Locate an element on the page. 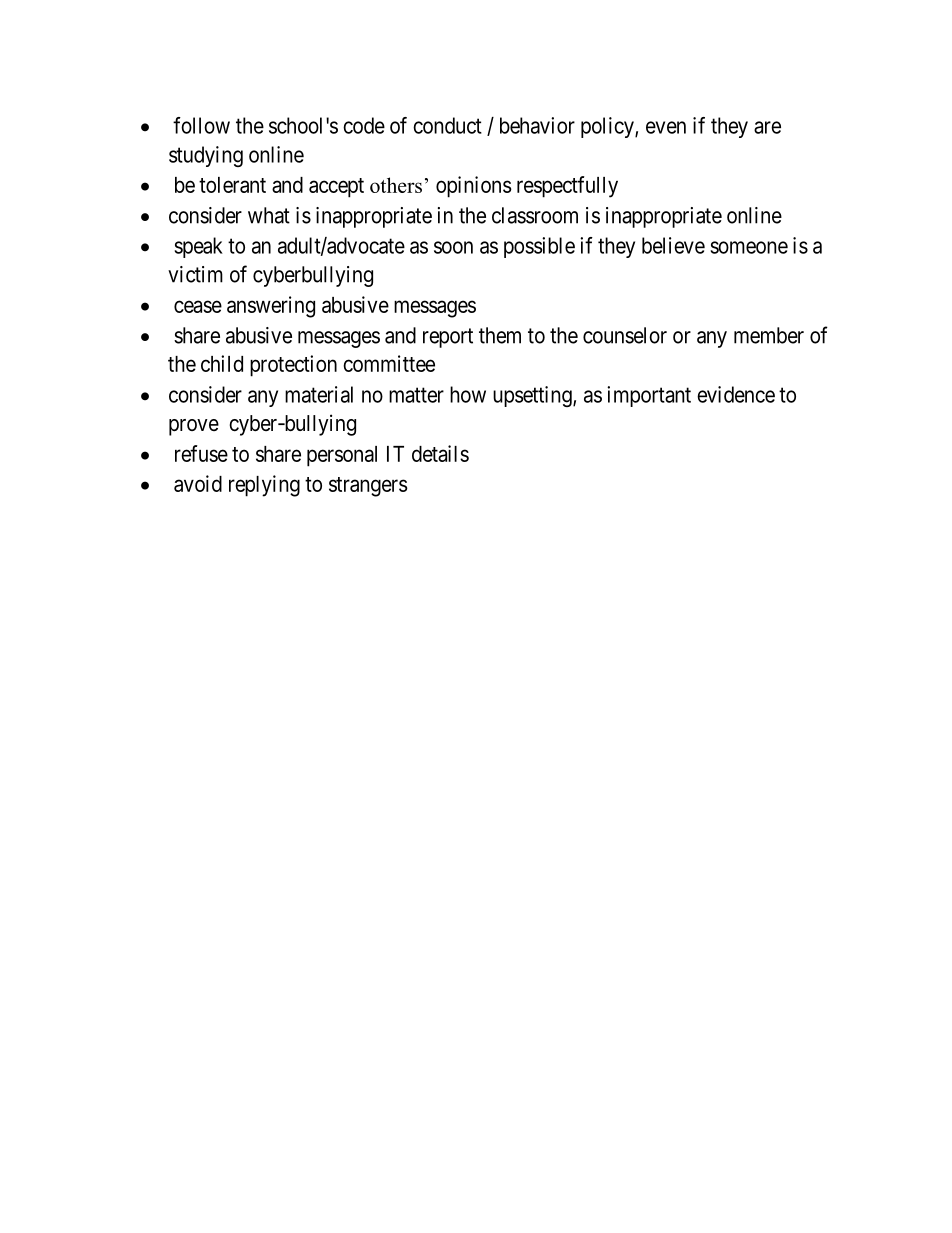  them is located at coordinates (500, 335).
